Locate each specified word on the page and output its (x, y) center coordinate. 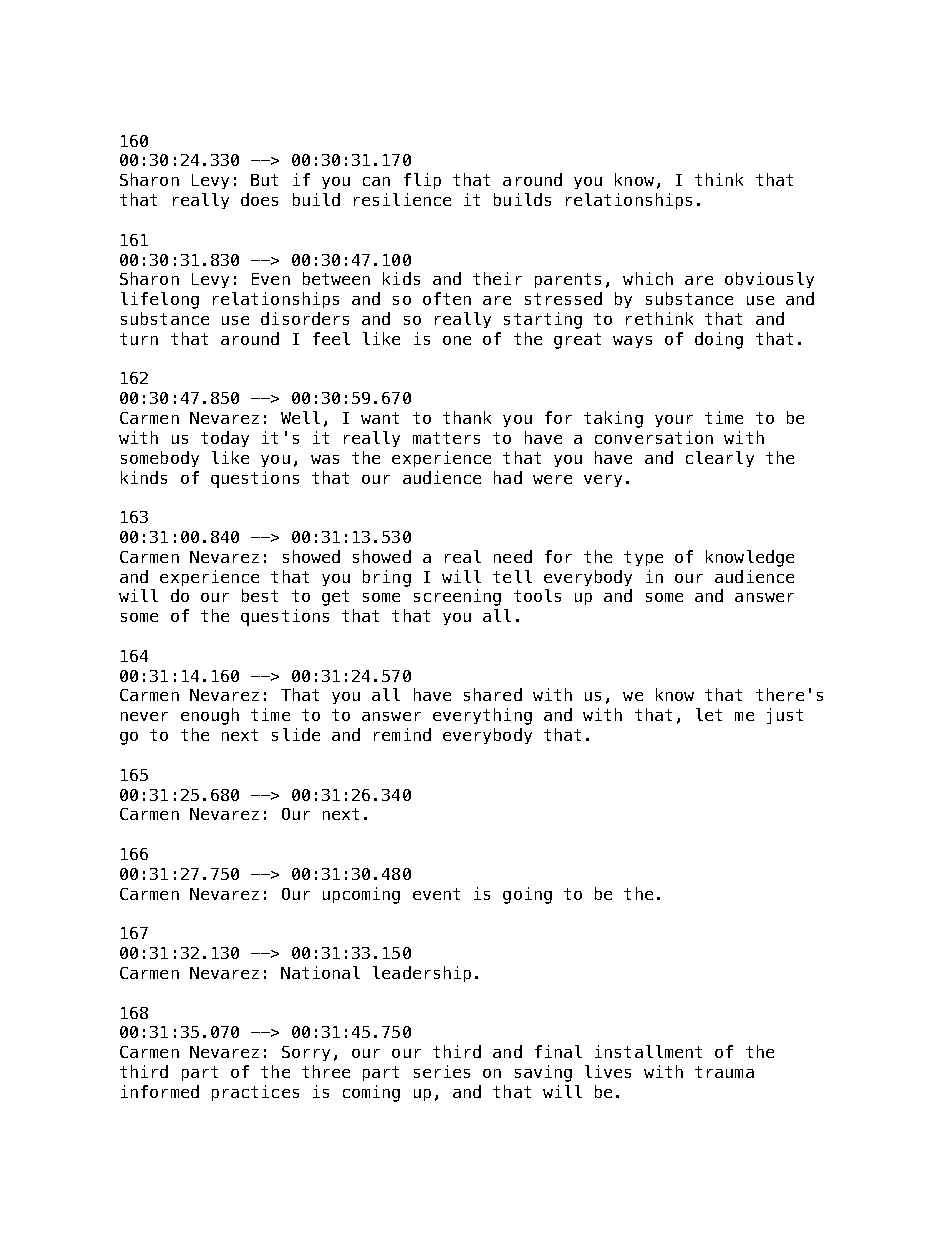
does (259, 199)
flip (422, 181)
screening (457, 597)
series (442, 1071)
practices (255, 1093)
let (709, 714)
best (260, 595)
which (648, 278)
